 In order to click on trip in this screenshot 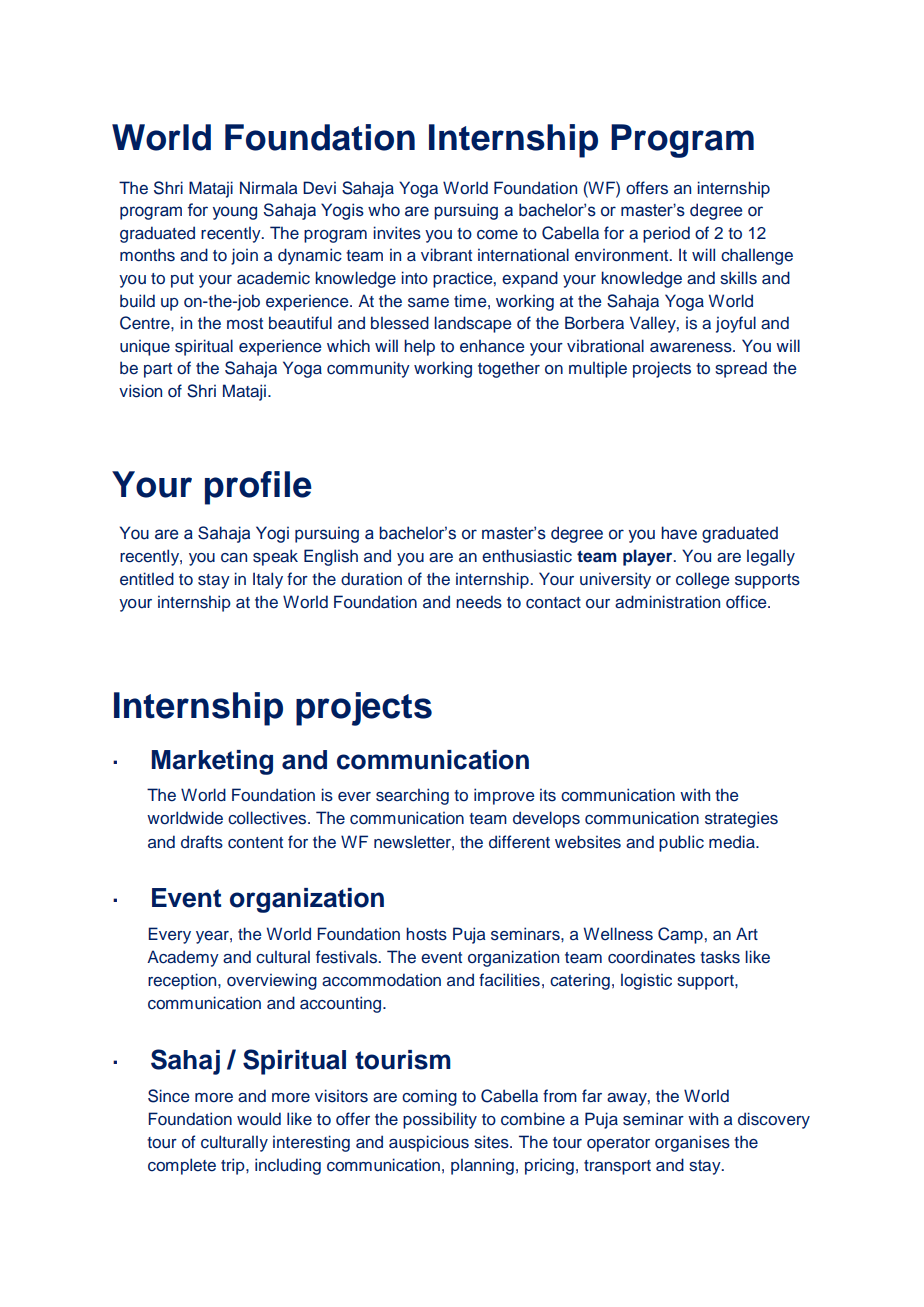, I will do `click(234, 1166)`.
